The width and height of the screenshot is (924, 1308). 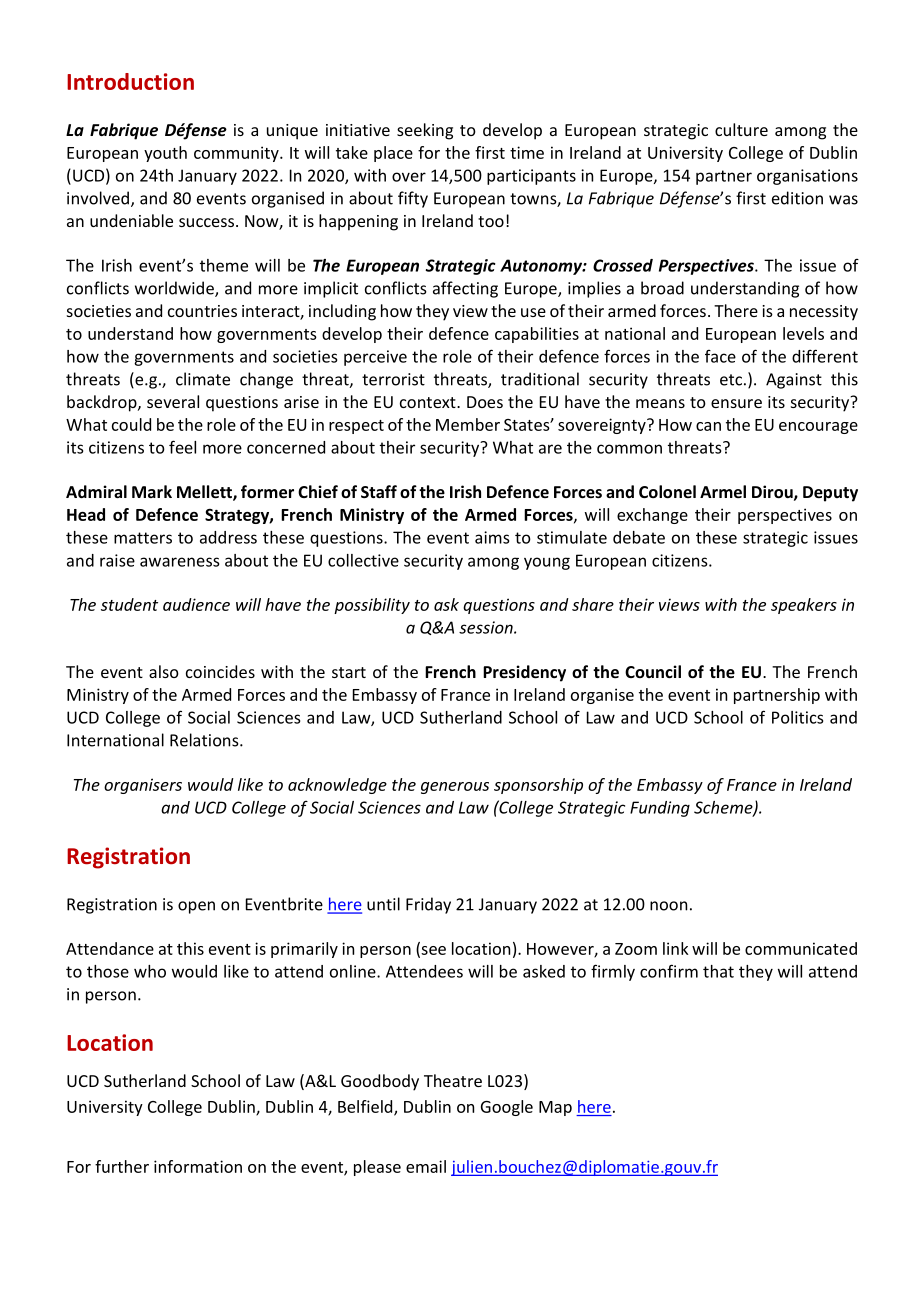 What do you see at coordinates (425, 131) in the screenshot?
I see `seeking` at bounding box center [425, 131].
